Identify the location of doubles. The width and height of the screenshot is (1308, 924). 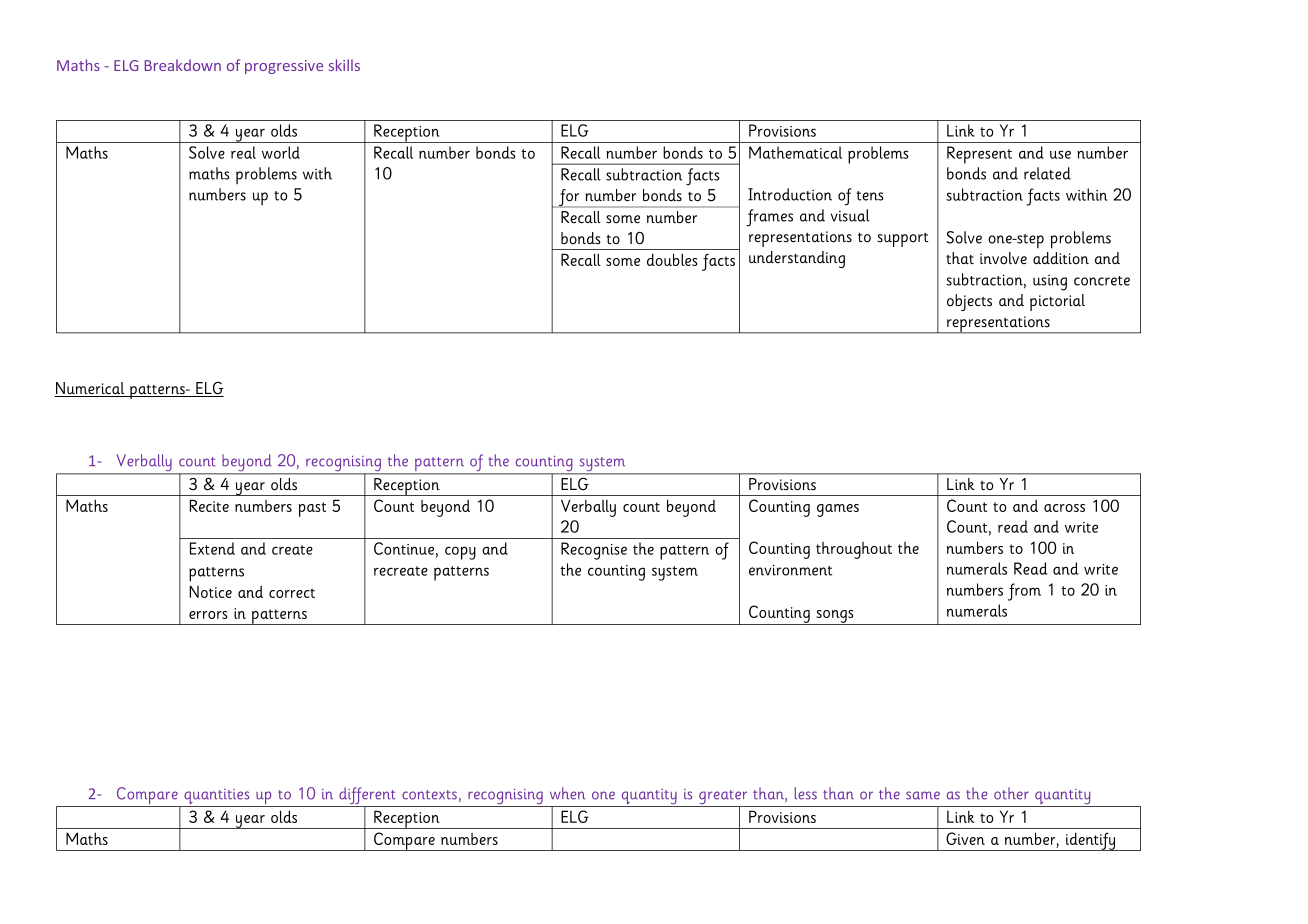
(672, 259).
